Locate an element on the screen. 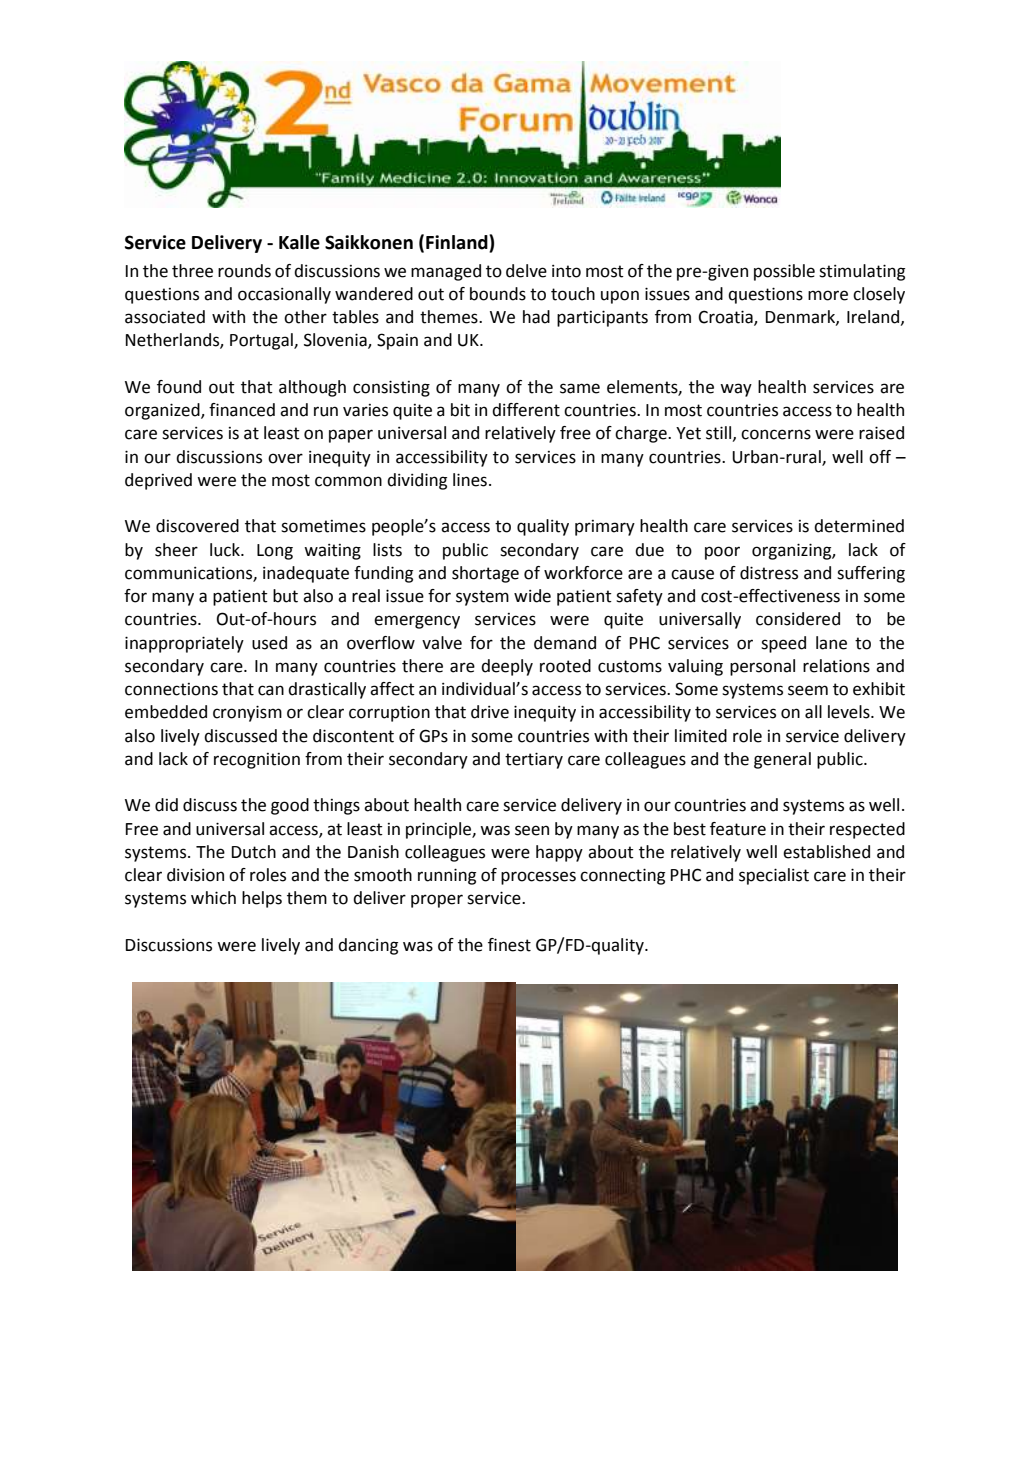 The image size is (1030, 1457). but is located at coordinates (285, 596).
